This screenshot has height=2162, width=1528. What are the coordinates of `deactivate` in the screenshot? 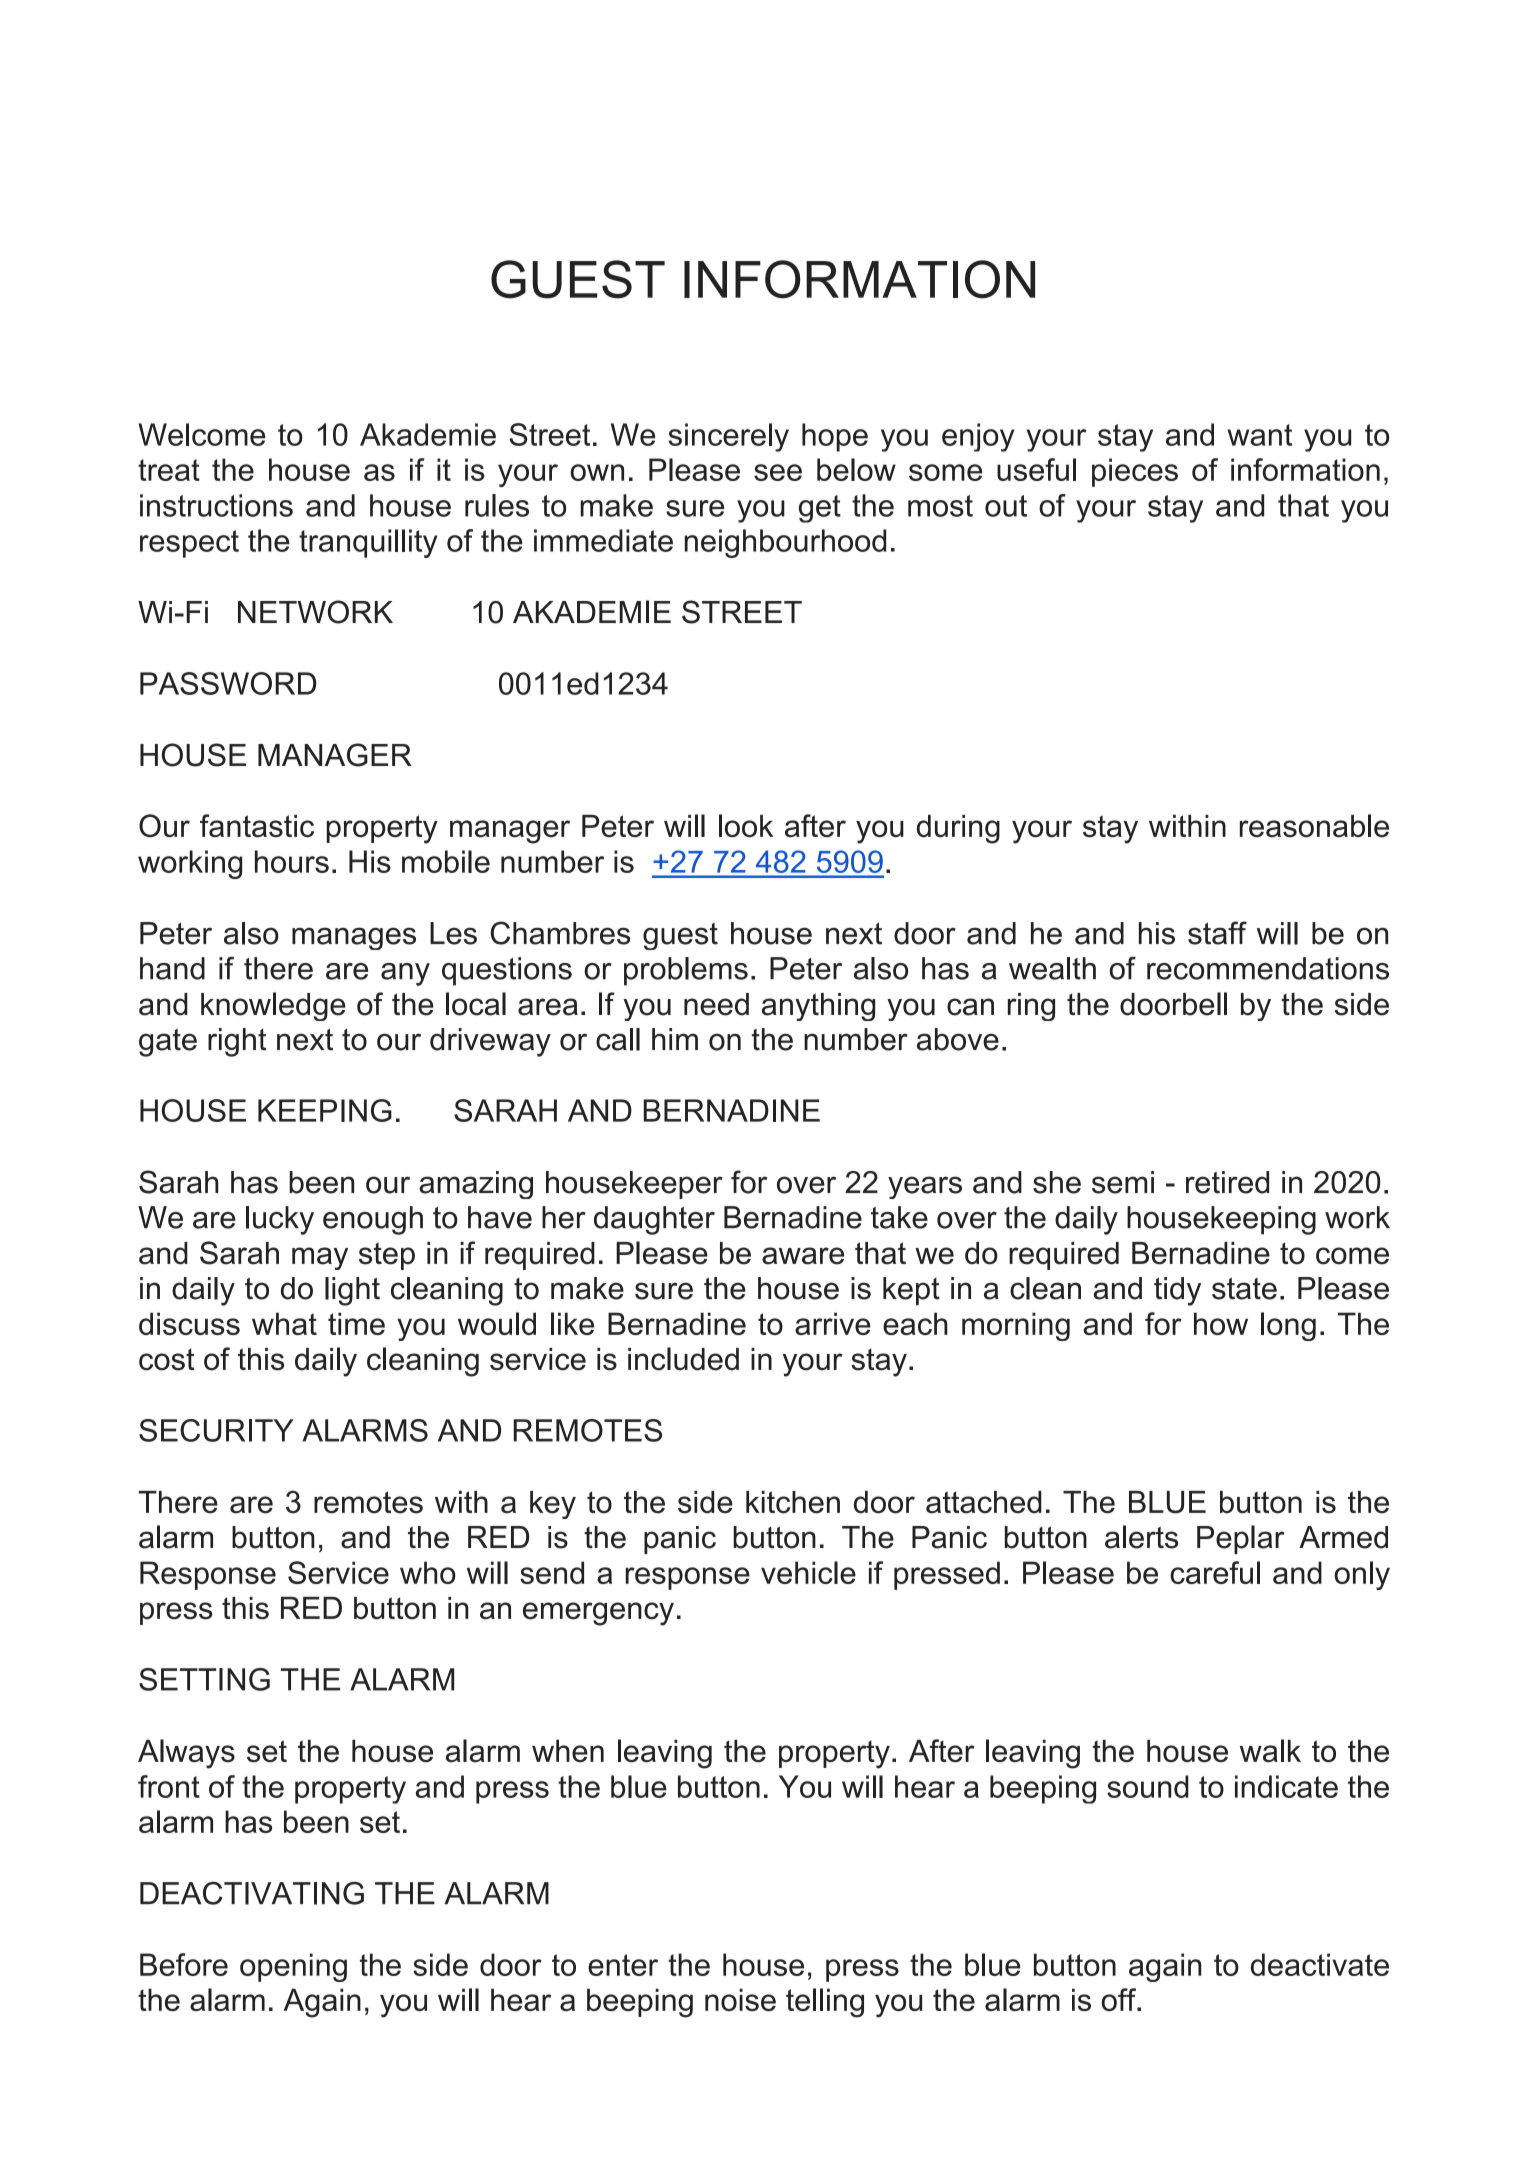 It's located at (1320, 1964).
